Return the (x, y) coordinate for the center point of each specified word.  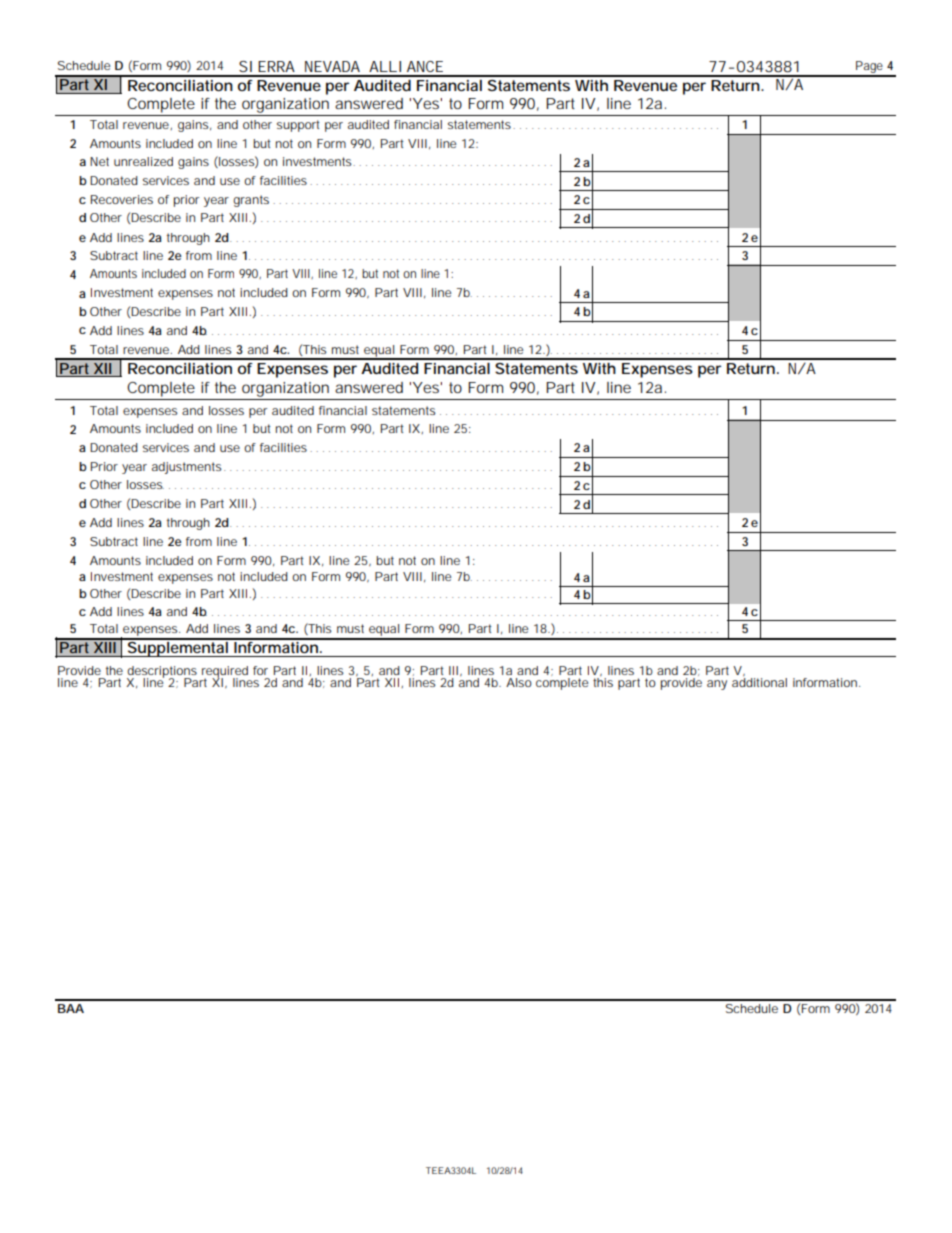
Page (869, 68)
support (298, 126)
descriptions (162, 673)
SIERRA (267, 66)
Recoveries (122, 199)
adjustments (187, 468)
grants (251, 201)
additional (759, 682)
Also (519, 682)
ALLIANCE (406, 66)
